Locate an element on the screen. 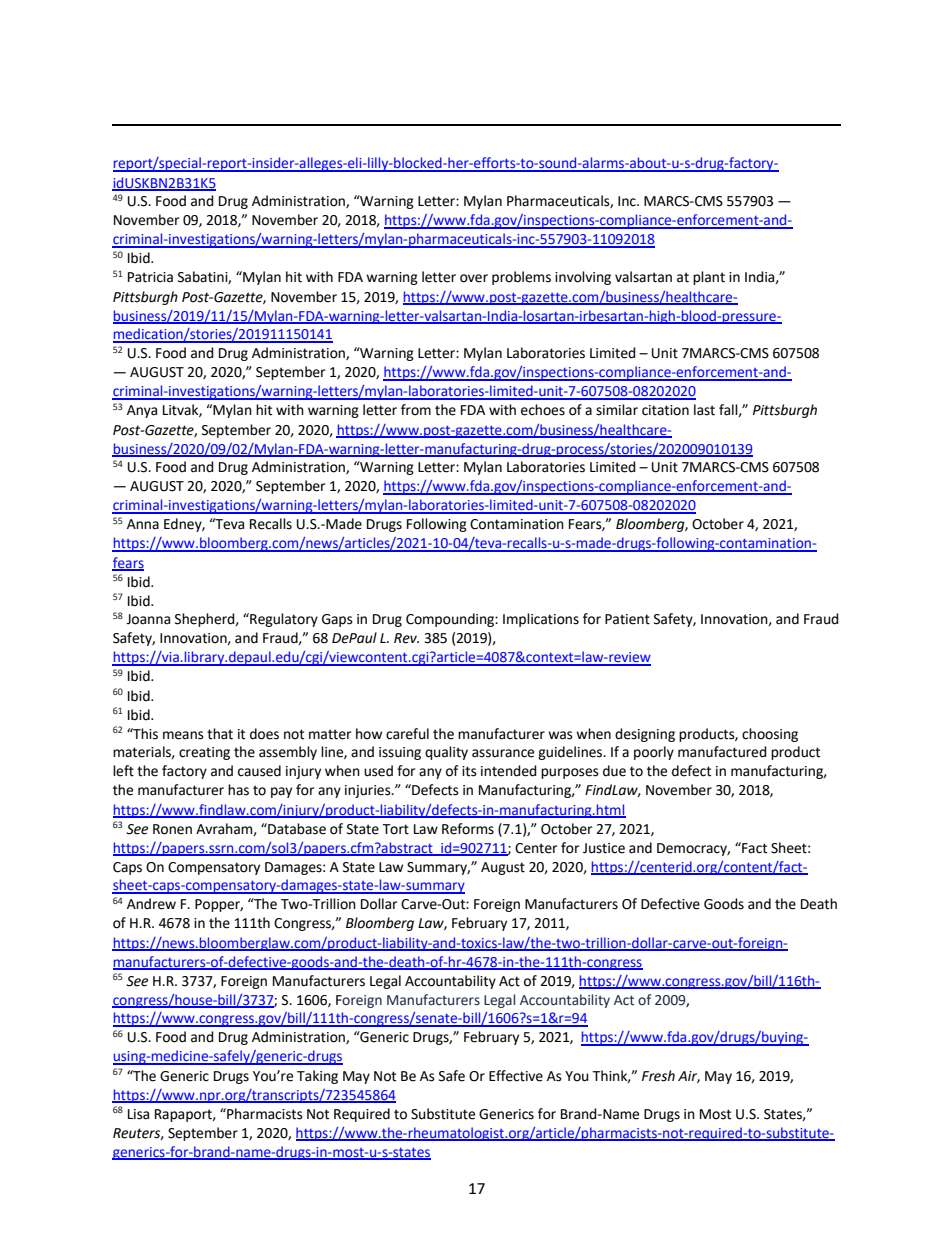 The height and width of the screenshot is (1233, 952). over is located at coordinates (474, 278).
